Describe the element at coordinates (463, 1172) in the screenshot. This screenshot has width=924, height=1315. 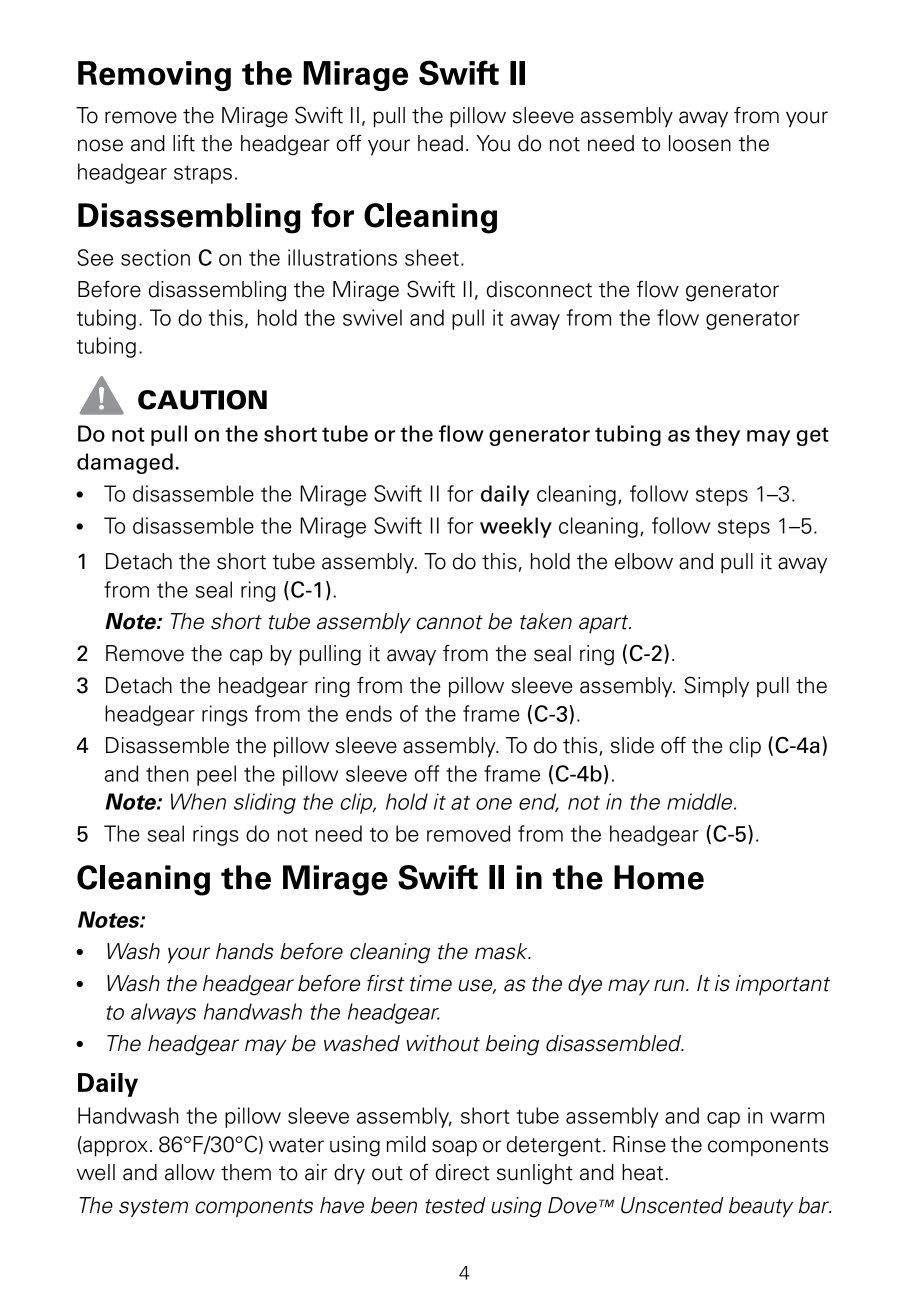
I see `direct` at that location.
